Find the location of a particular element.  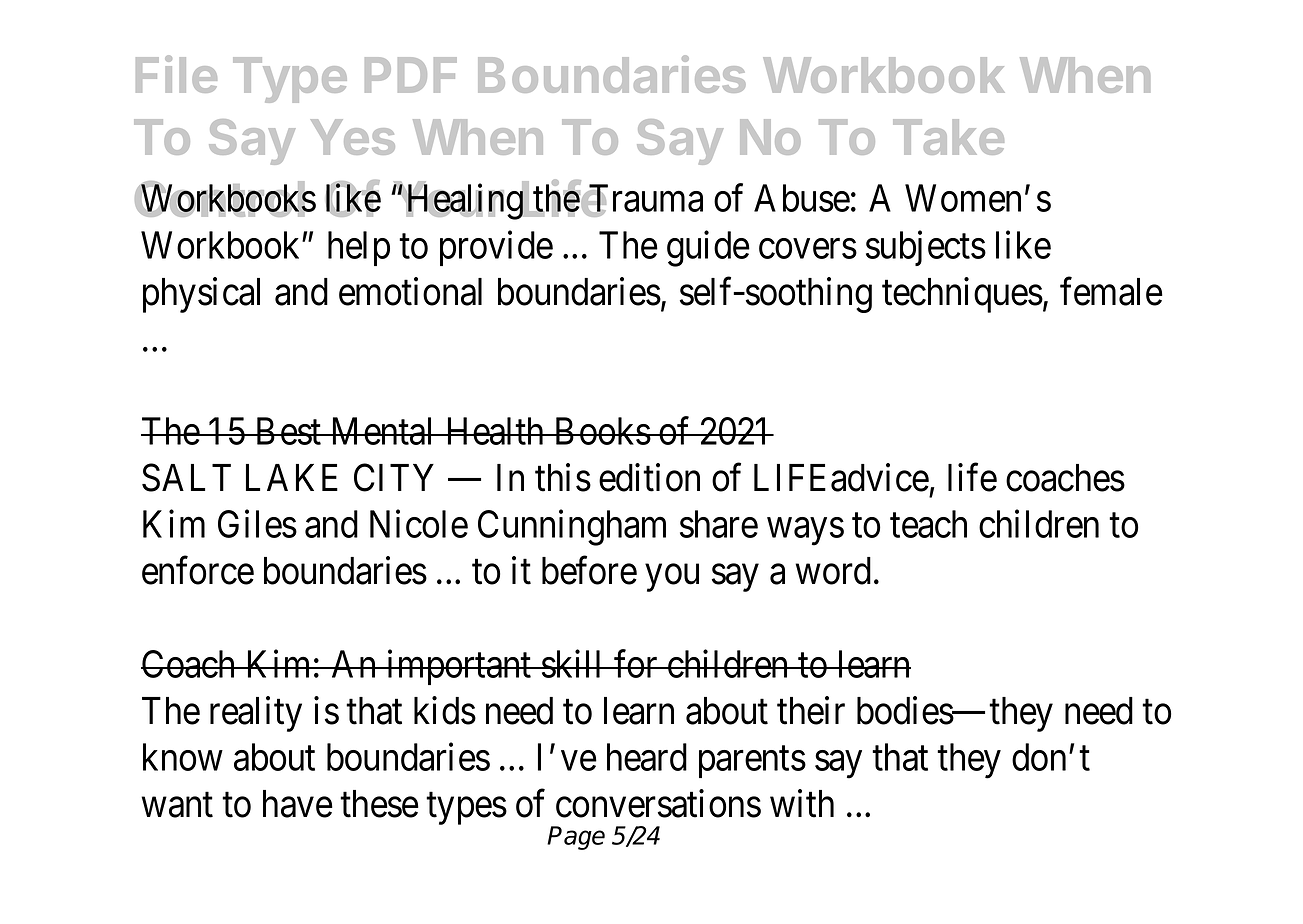

LAKE is located at coordinates (292, 477).
